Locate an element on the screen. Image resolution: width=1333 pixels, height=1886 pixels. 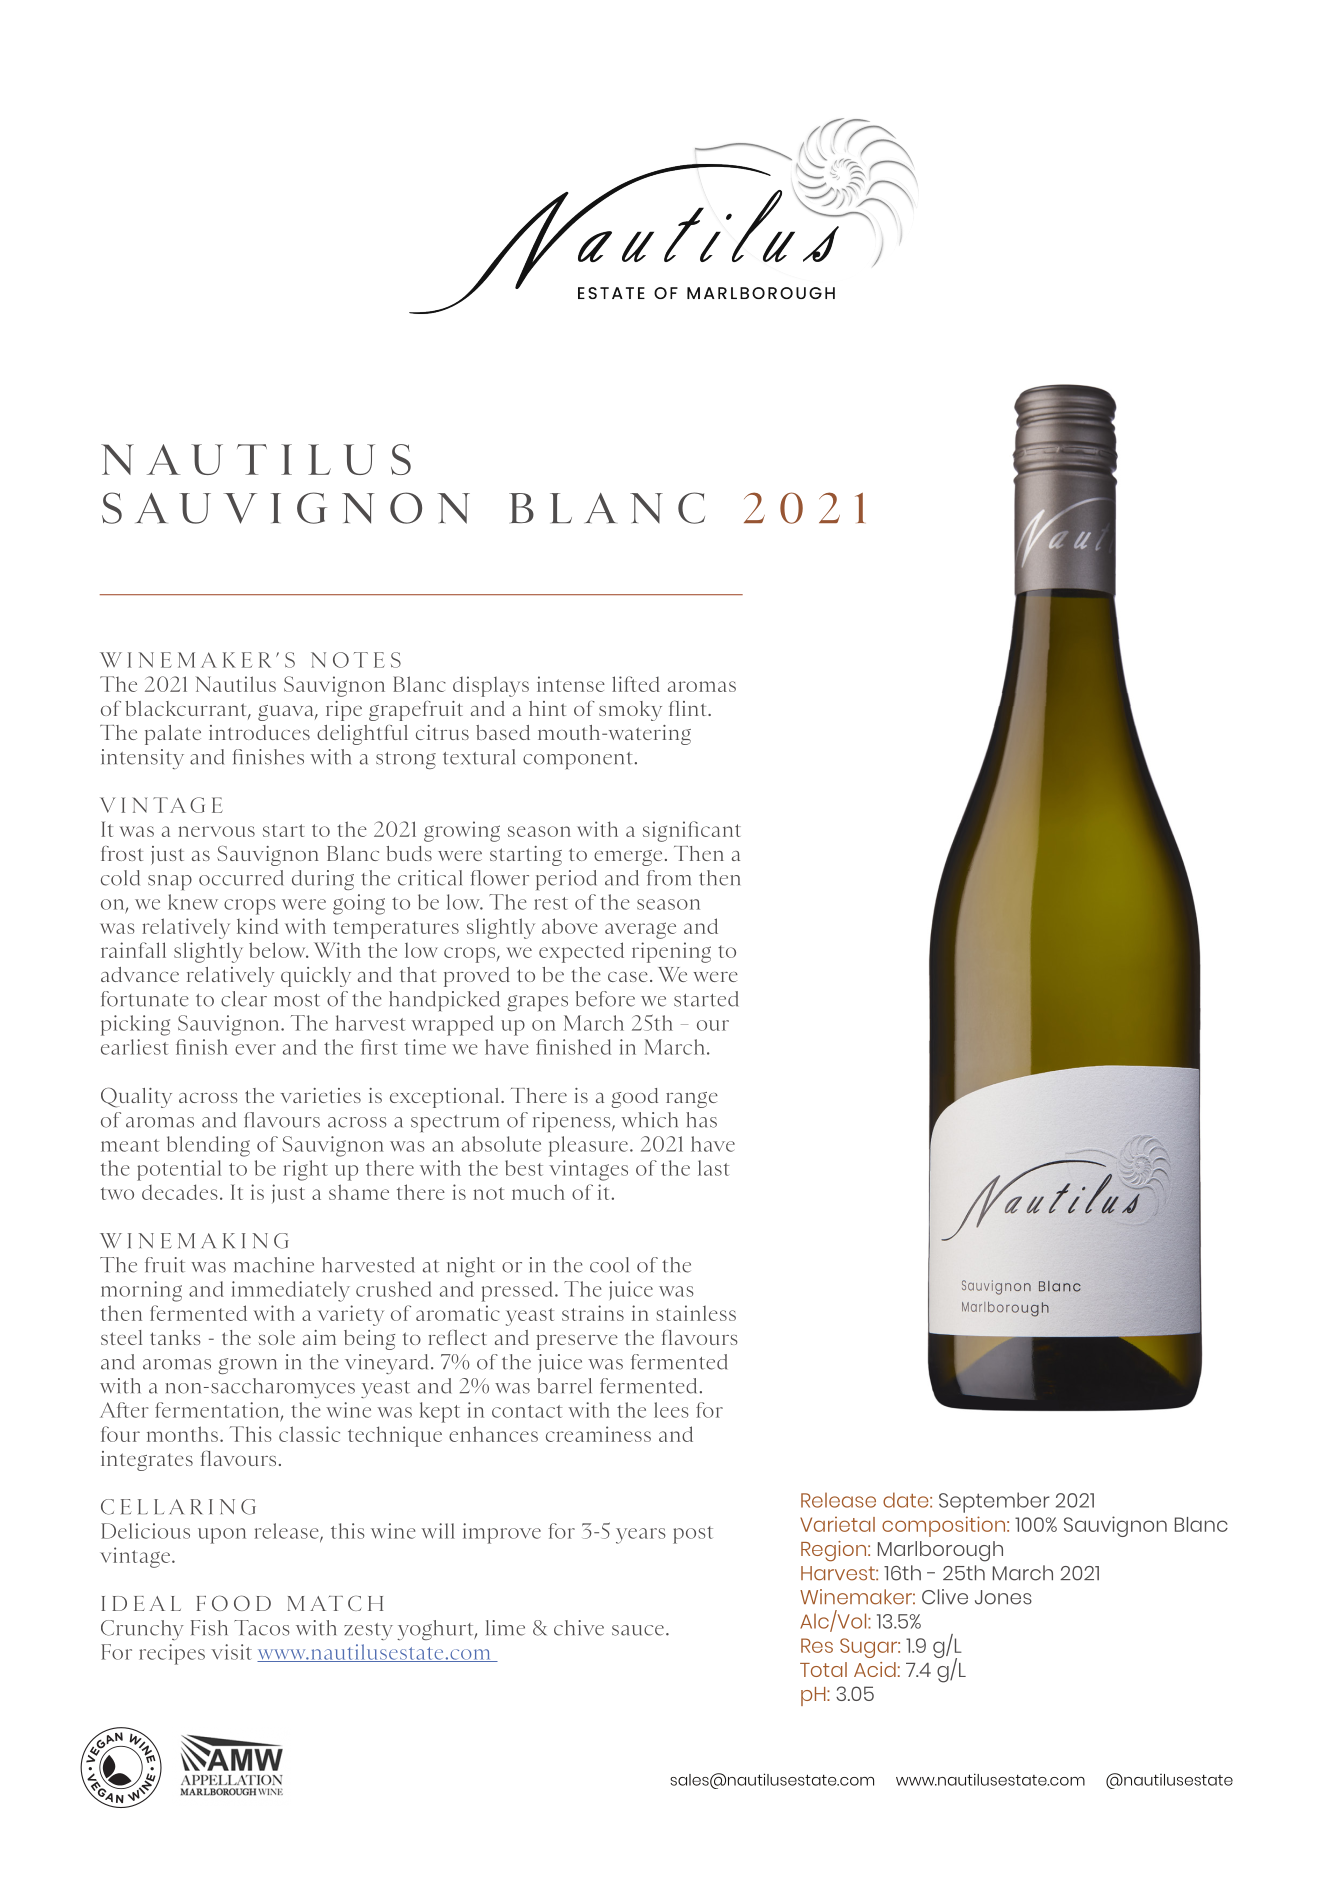
above is located at coordinates (570, 926).
